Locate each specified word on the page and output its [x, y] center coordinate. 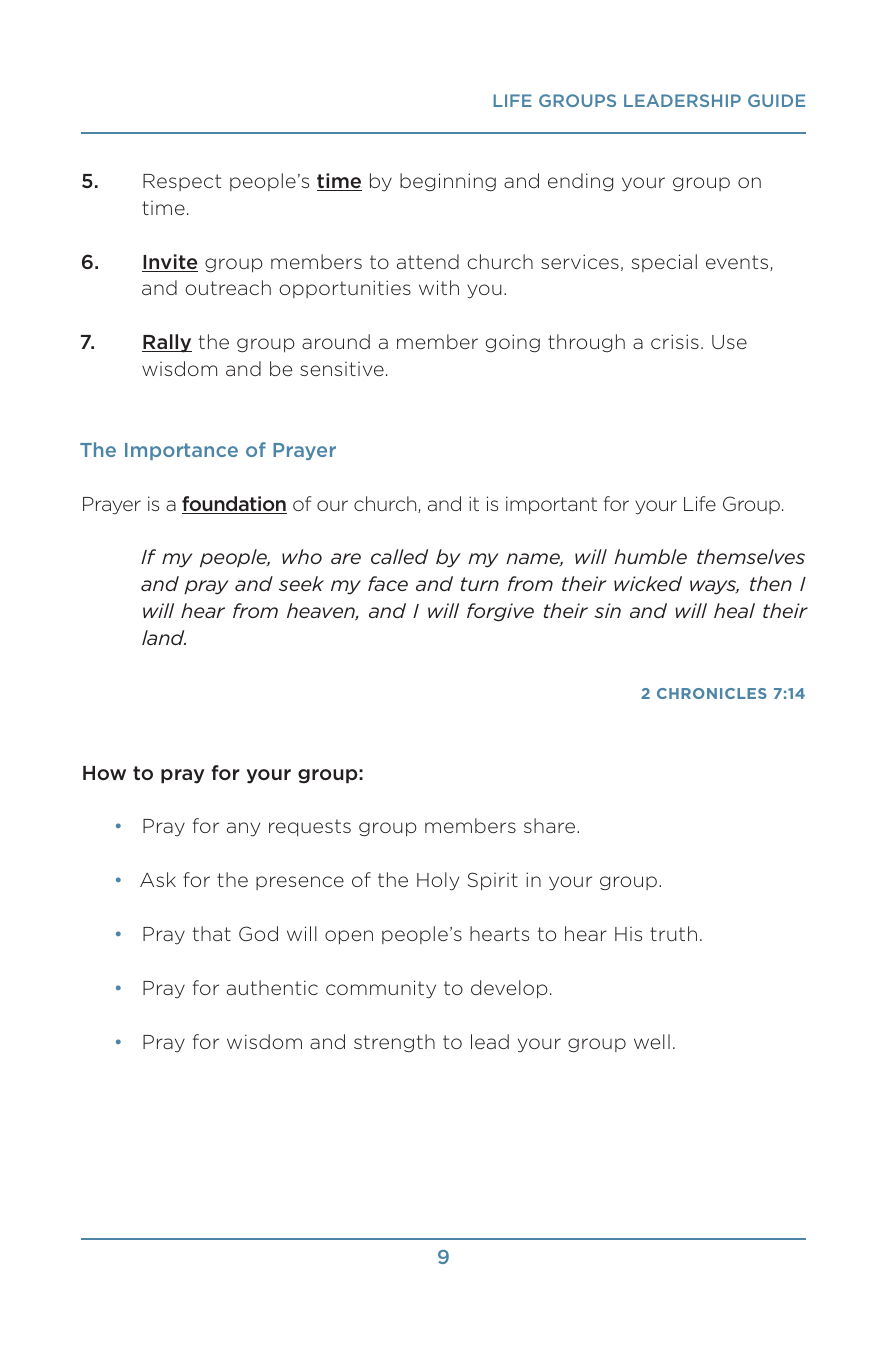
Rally [167, 343]
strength [394, 1043]
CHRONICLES [712, 693]
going [512, 343]
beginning [448, 182]
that [212, 933]
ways [714, 587]
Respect [182, 182]
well [652, 1041]
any [243, 829]
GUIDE [776, 100]
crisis [675, 341]
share [551, 825]
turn [480, 584]
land [164, 637]
